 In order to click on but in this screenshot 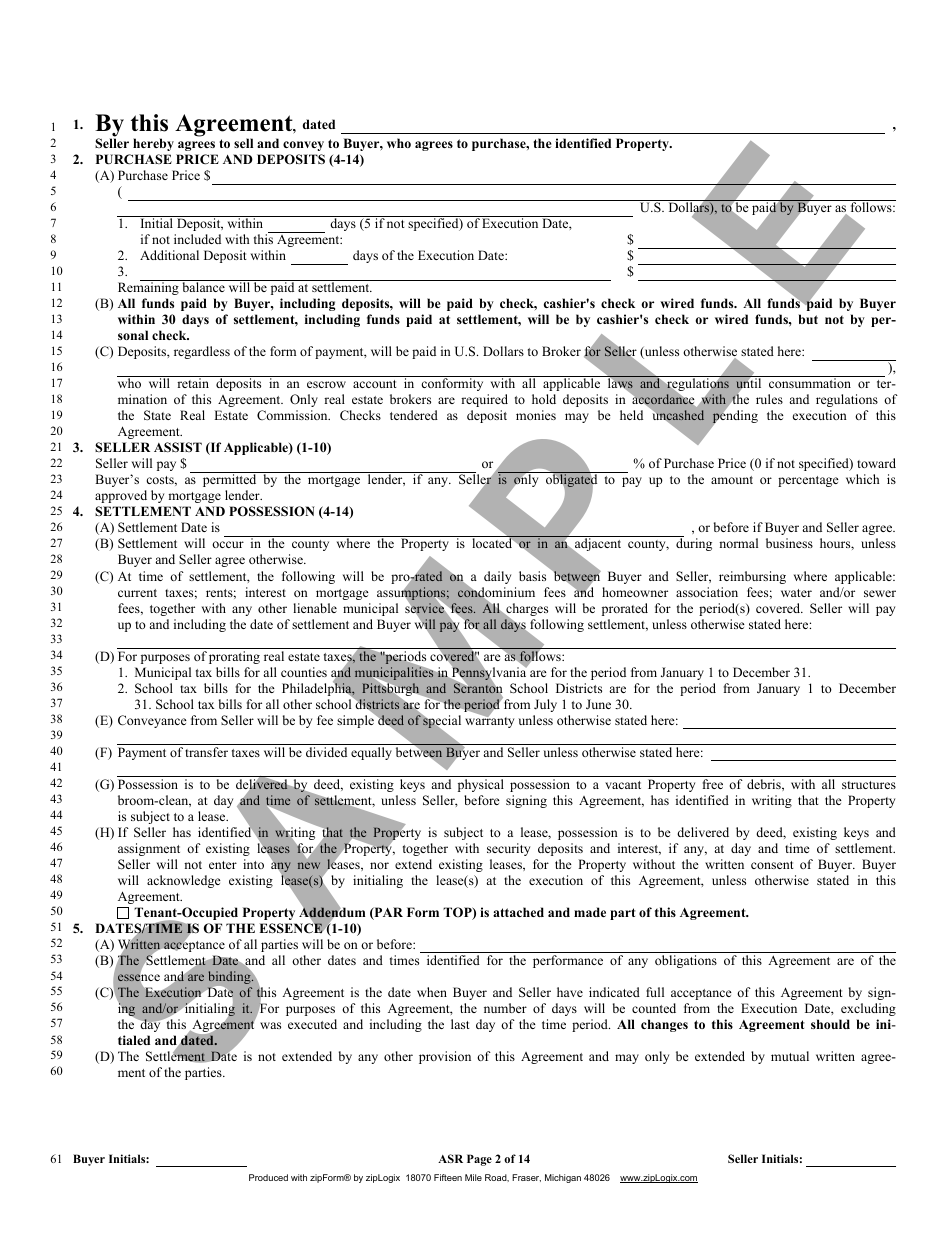, I will do `click(808, 319)`.
